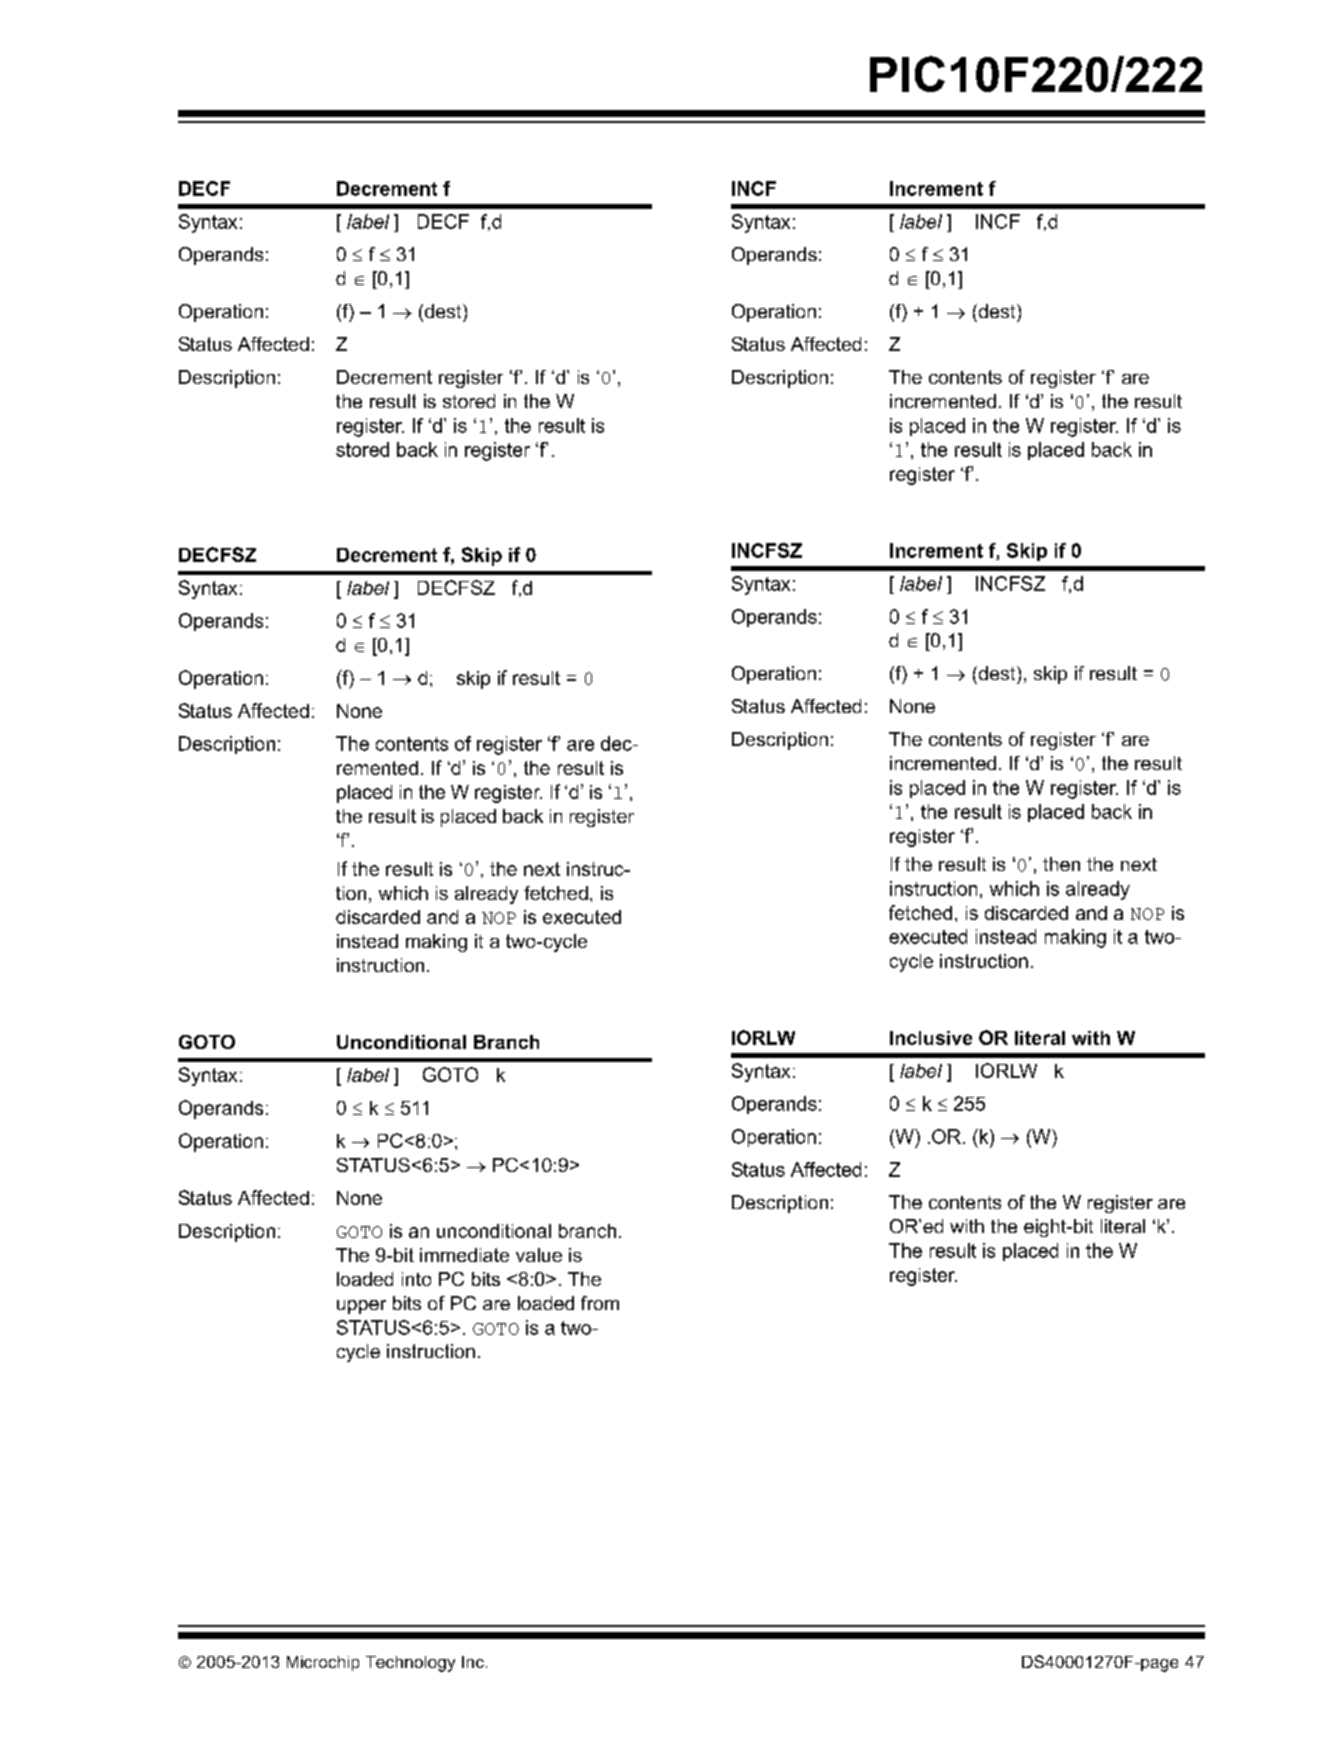  I want to click on Inclusive, so click(931, 1038).
